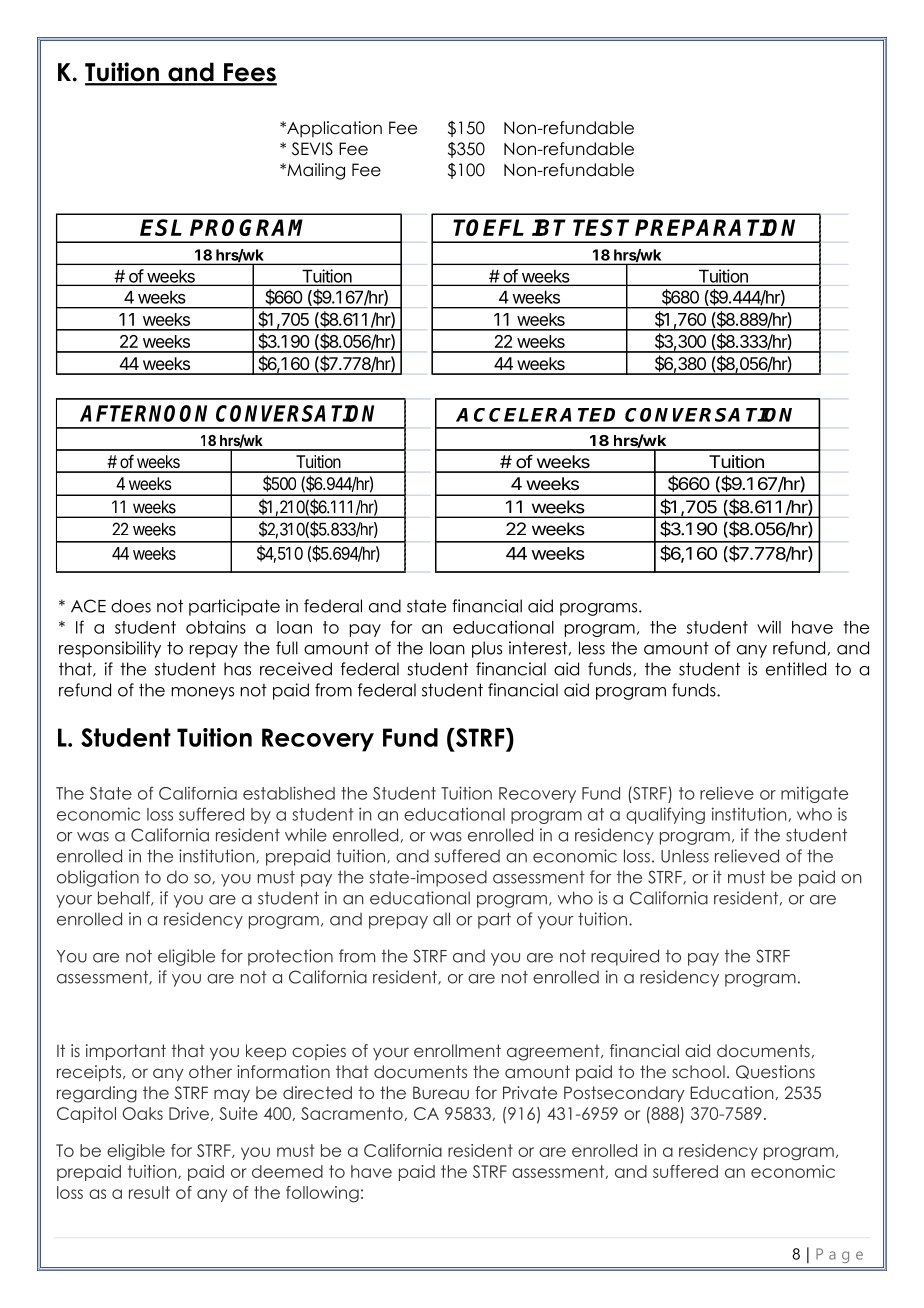 This screenshot has width=924, height=1308. Describe the element at coordinates (131, 606) in the screenshot. I see `does` at that location.
